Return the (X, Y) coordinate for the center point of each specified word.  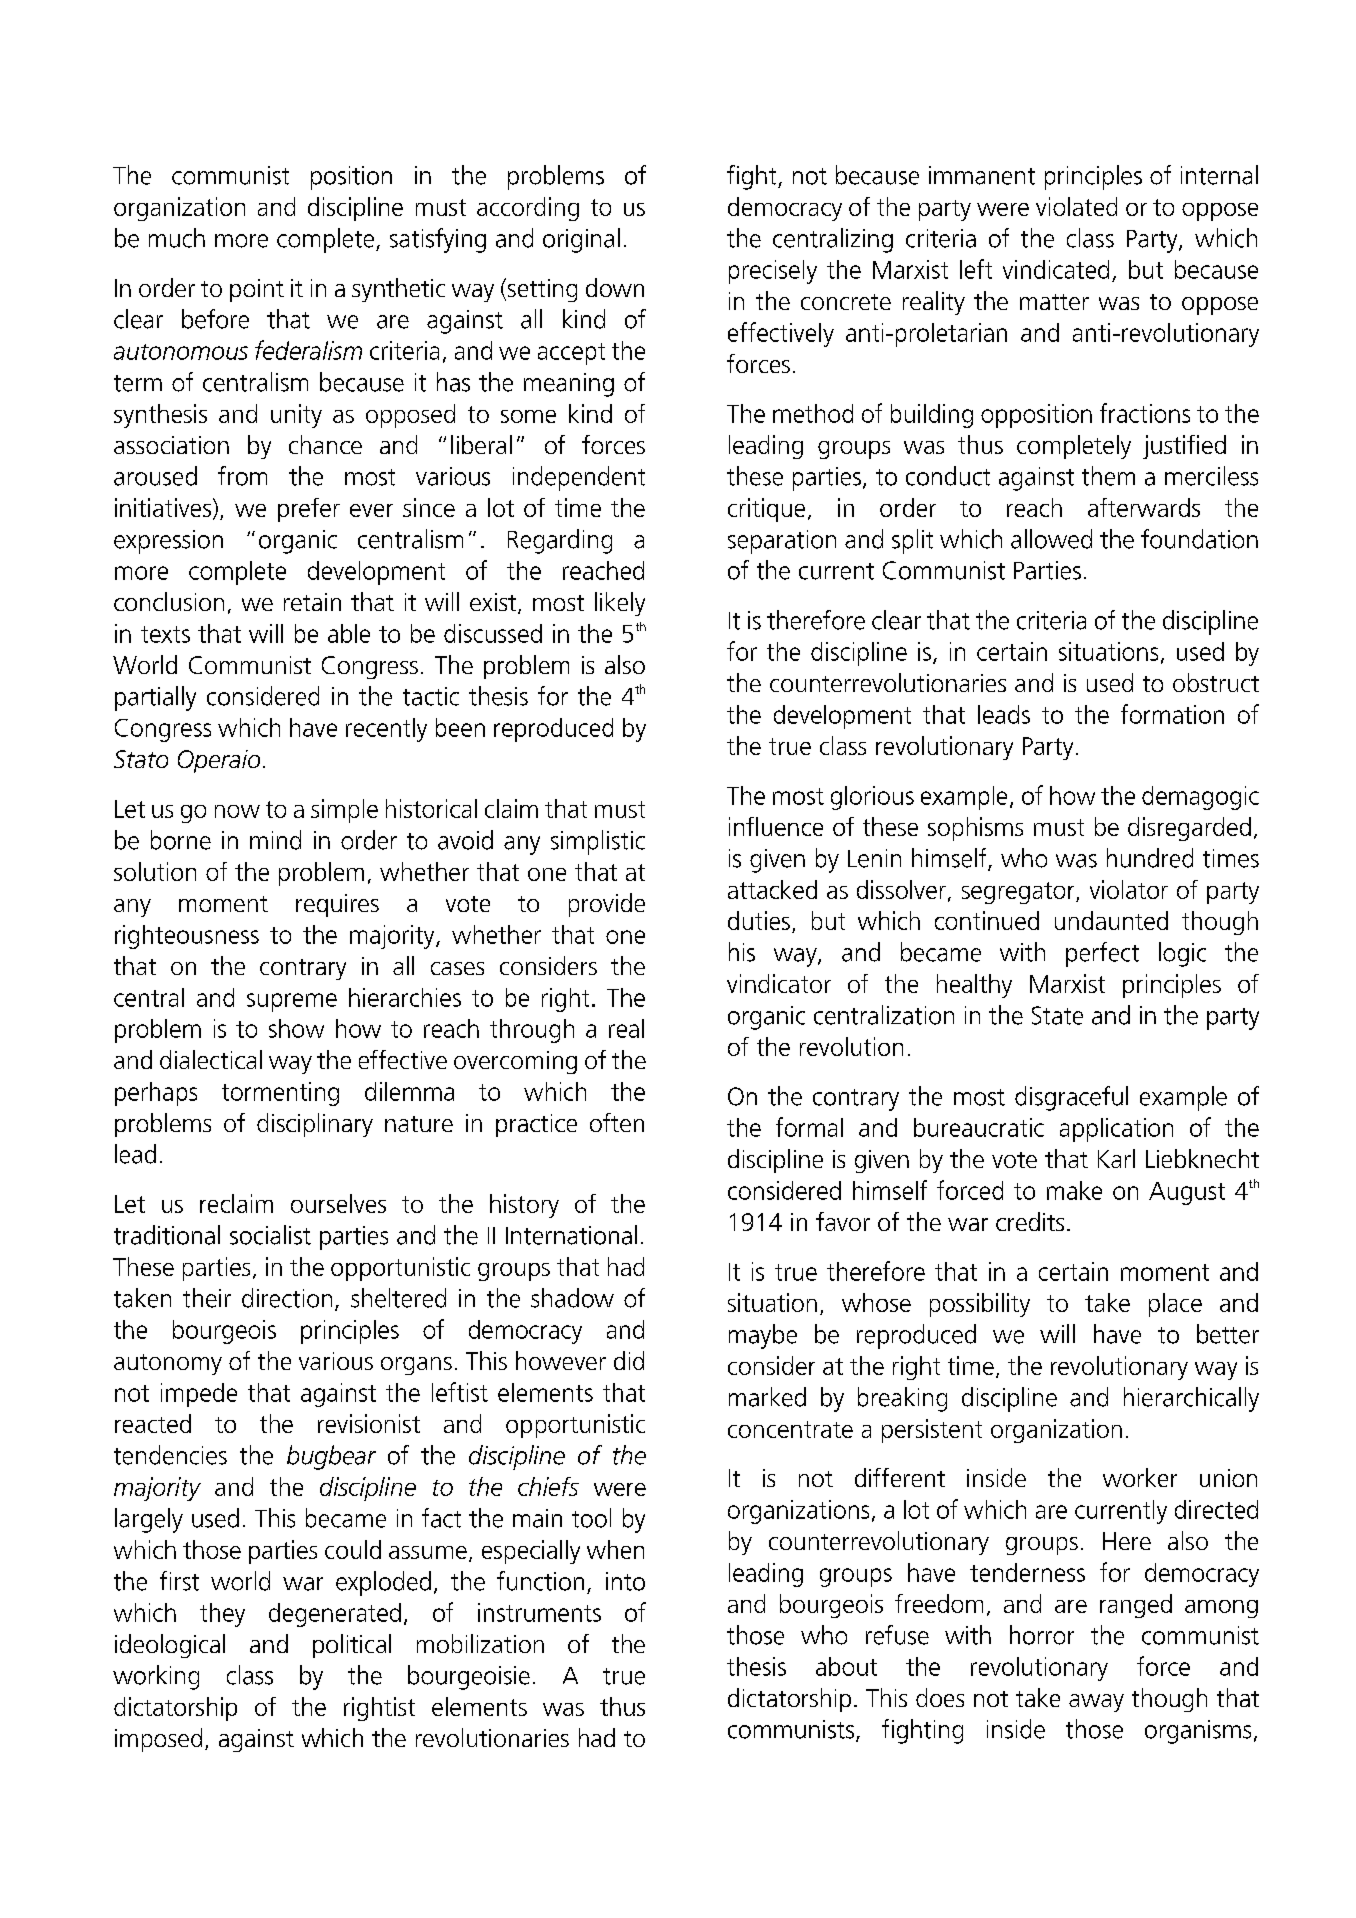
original (581, 240)
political (352, 1646)
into (625, 1581)
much (177, 238)
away (1096, 1703)
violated (1076, 206)
